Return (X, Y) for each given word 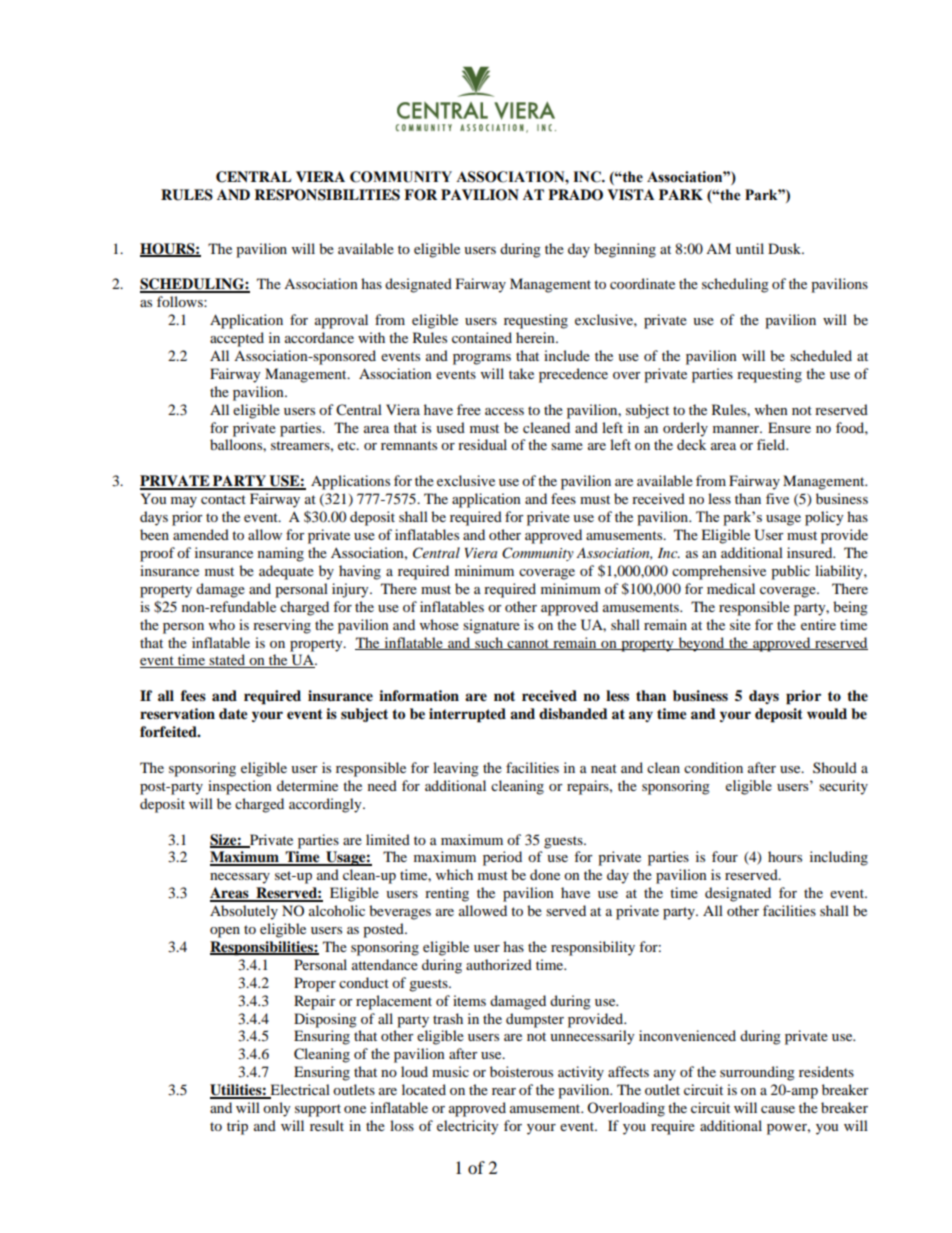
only (277, 1109)
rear (504, 1091)
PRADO (575, 195)
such (489, 643)
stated (228, 661)
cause (778, 1109)
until (750, 248)
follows (181, 301)
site (740, 624)
